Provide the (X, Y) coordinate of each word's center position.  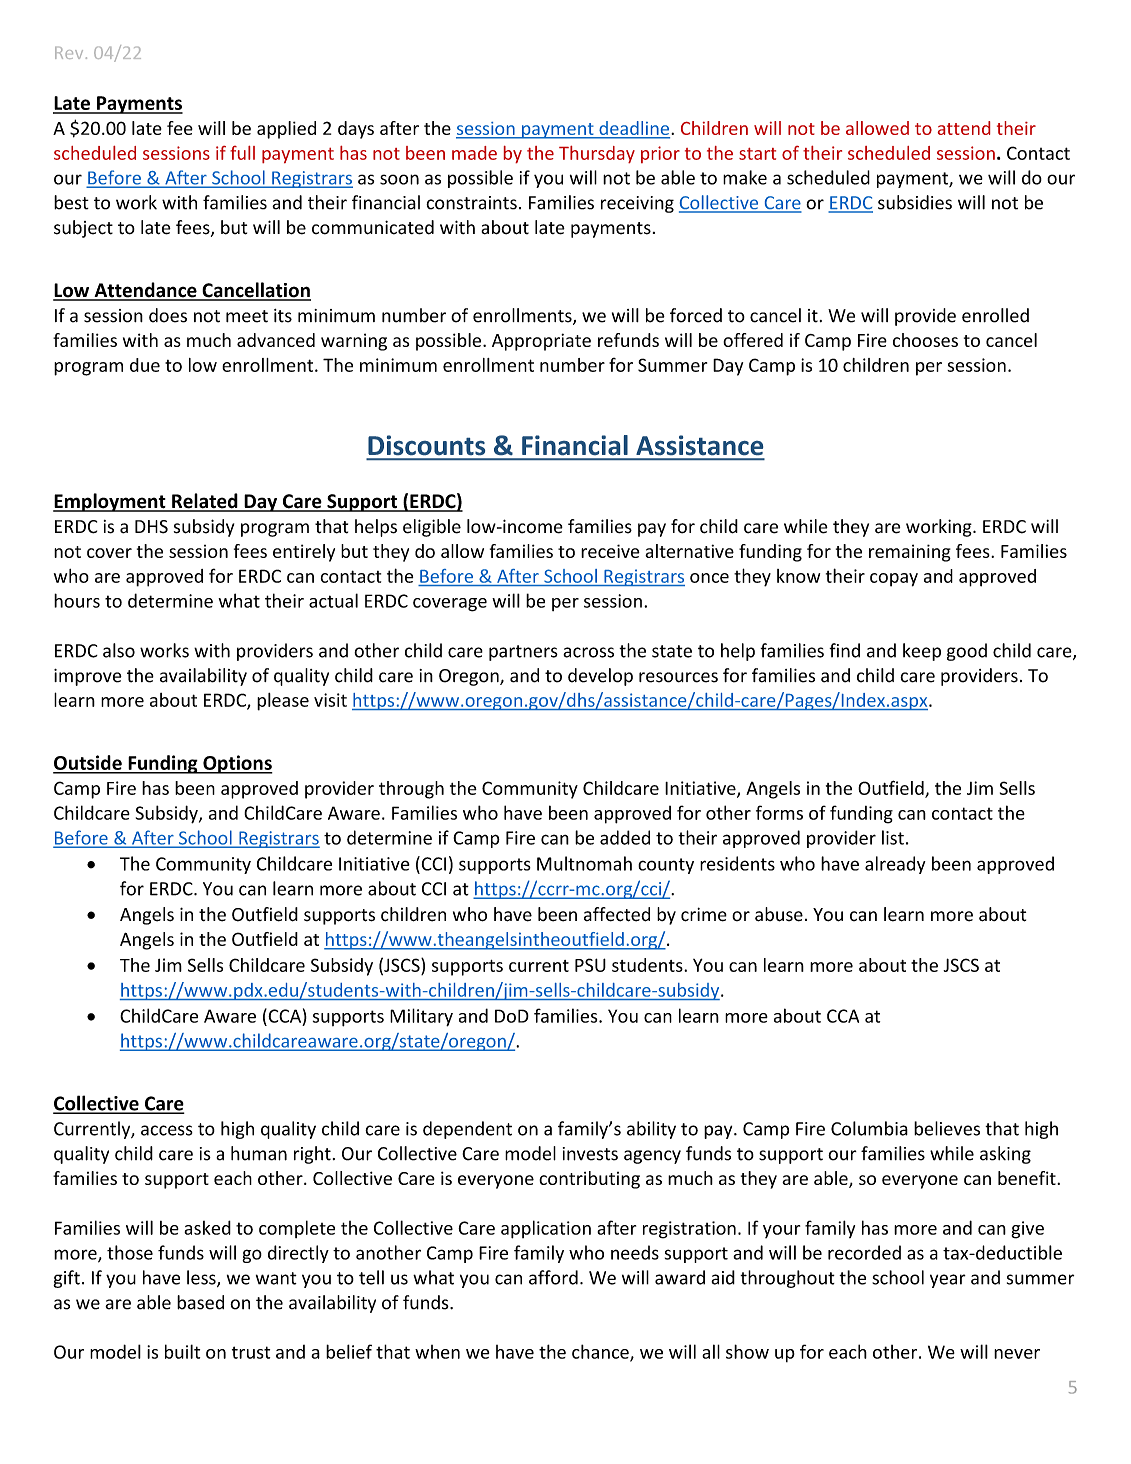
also (119, 650)
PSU (590, 965)
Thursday (597, 154)
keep (922, 652)
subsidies (915, 202)
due (145, 365)
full (242, 153)
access (167, 1130)
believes (947, 1128)
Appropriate (541, 342)
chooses (925, 340)
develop (600, 677)
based (200, 1302)
